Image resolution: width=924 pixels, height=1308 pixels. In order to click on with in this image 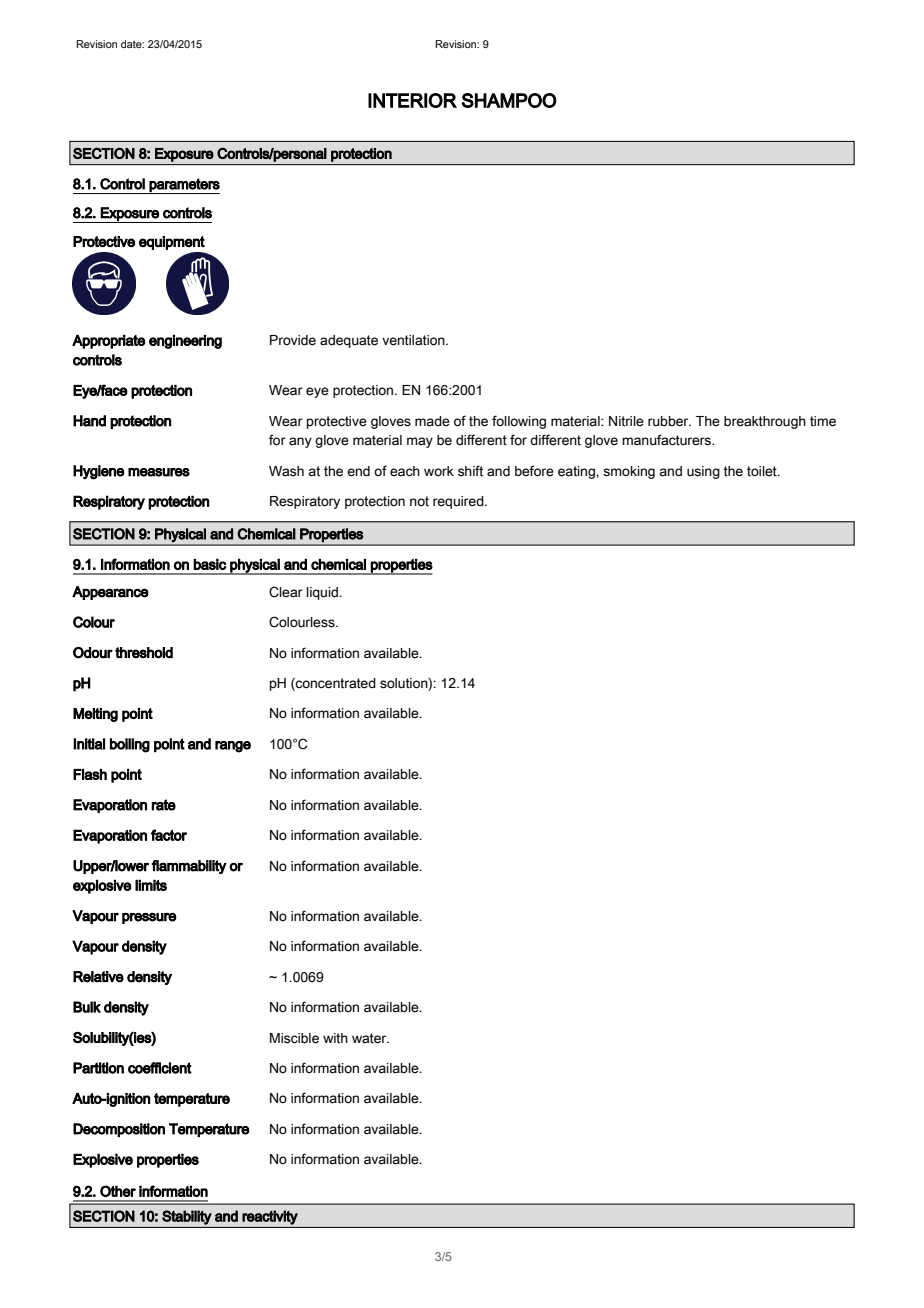, I will do `click(335, 1038)`.
